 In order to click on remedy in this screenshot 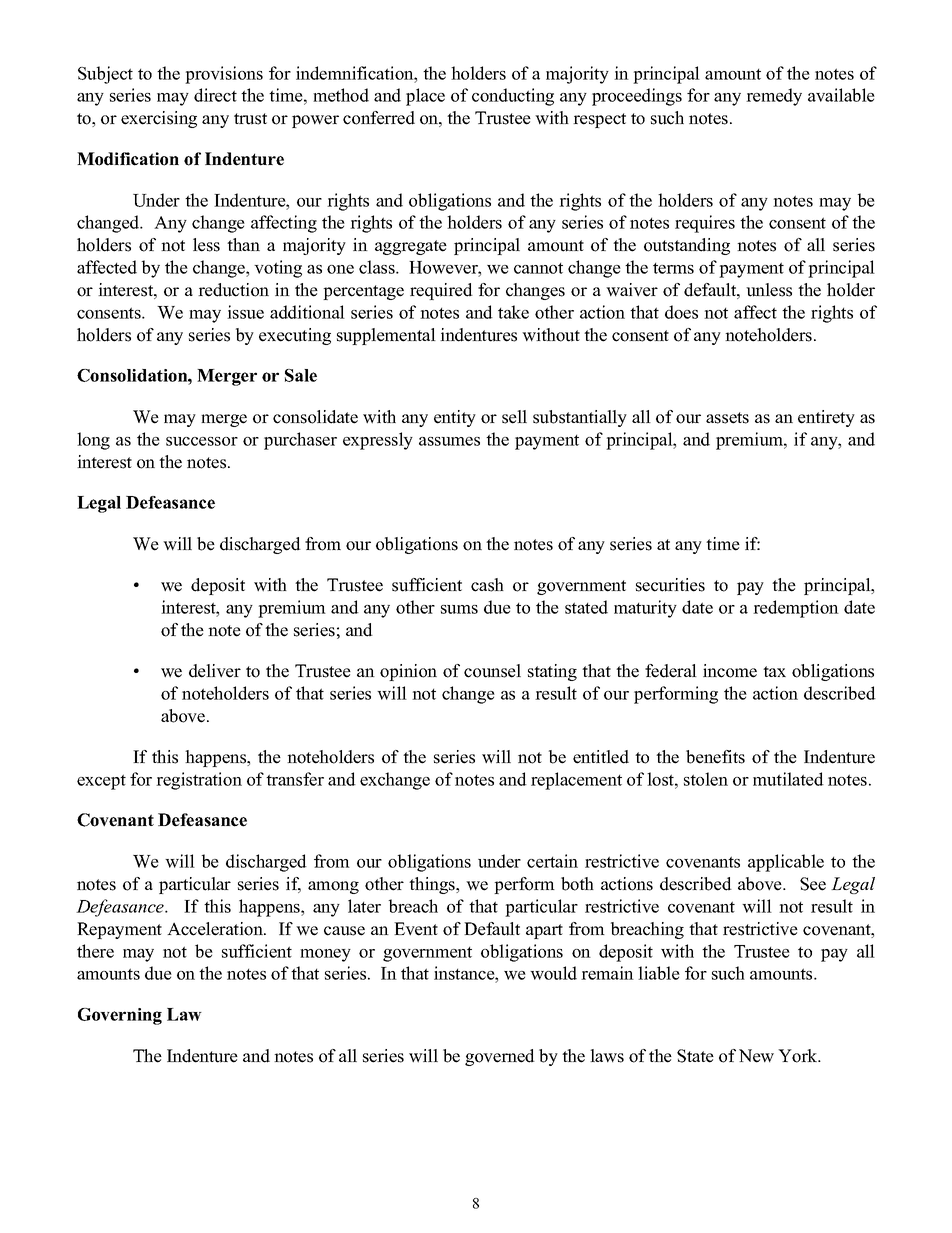, I will do `click(774, 97)`.
